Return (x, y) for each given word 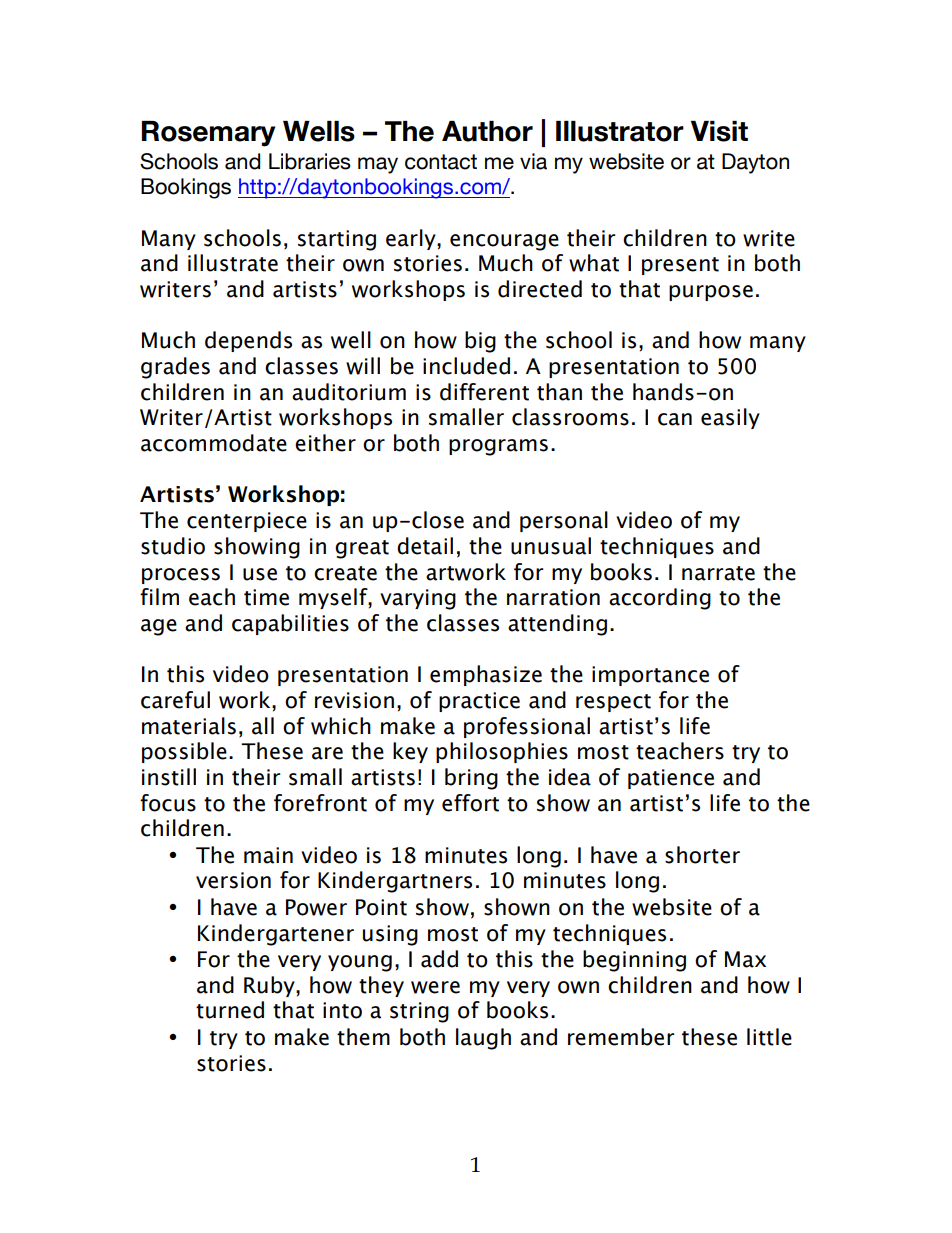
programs (498, 447)
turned (230, 1010)
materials (189, 726)
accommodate (214, 443)
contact (441, 162)
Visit (719, 131)
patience (671, 779)
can (675, 419)
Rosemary (208, 134)
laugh (483, 1039)
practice (479, 702)
